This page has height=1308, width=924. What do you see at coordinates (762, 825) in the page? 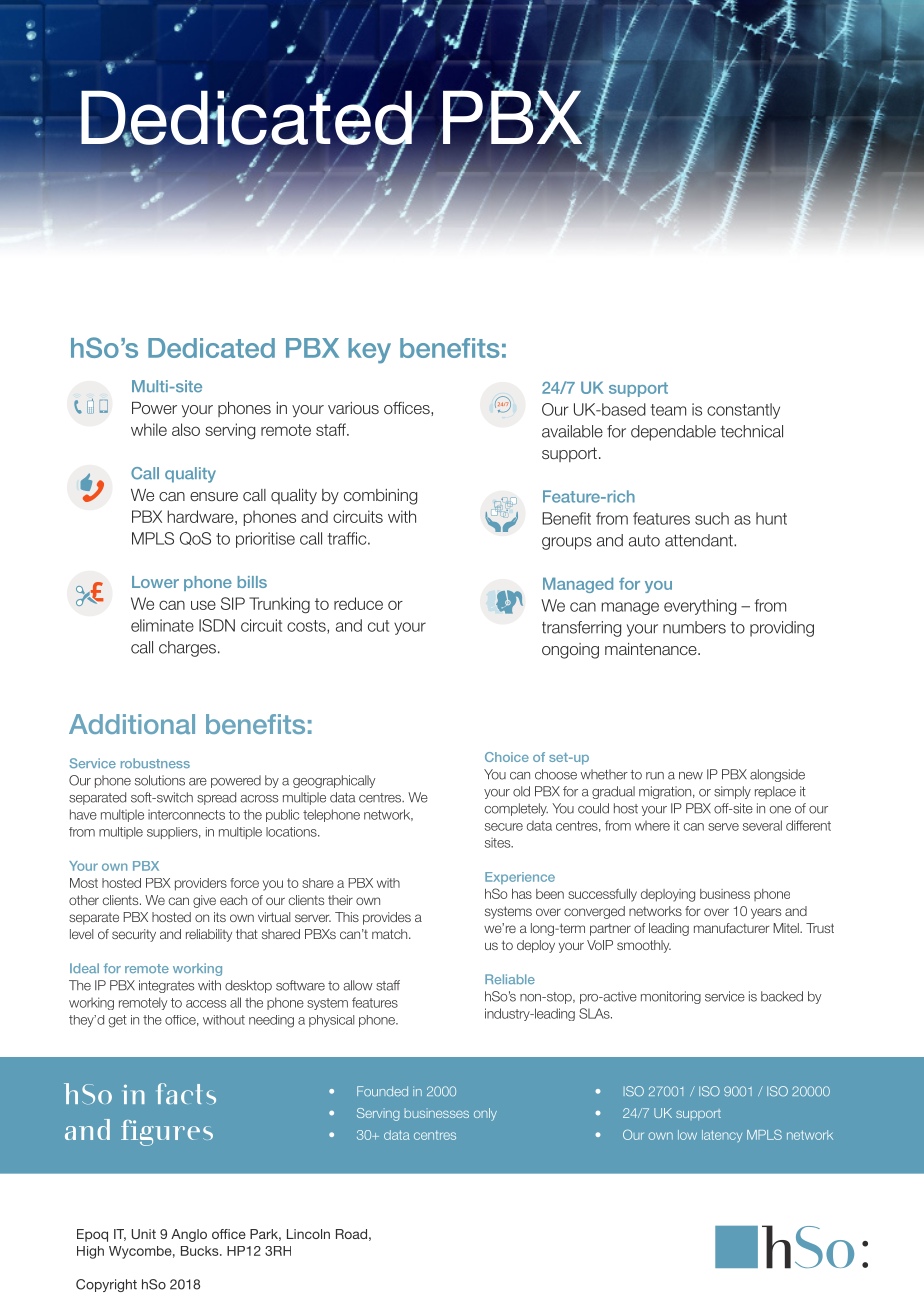
I see `several` at bounding box center [762, 825].
